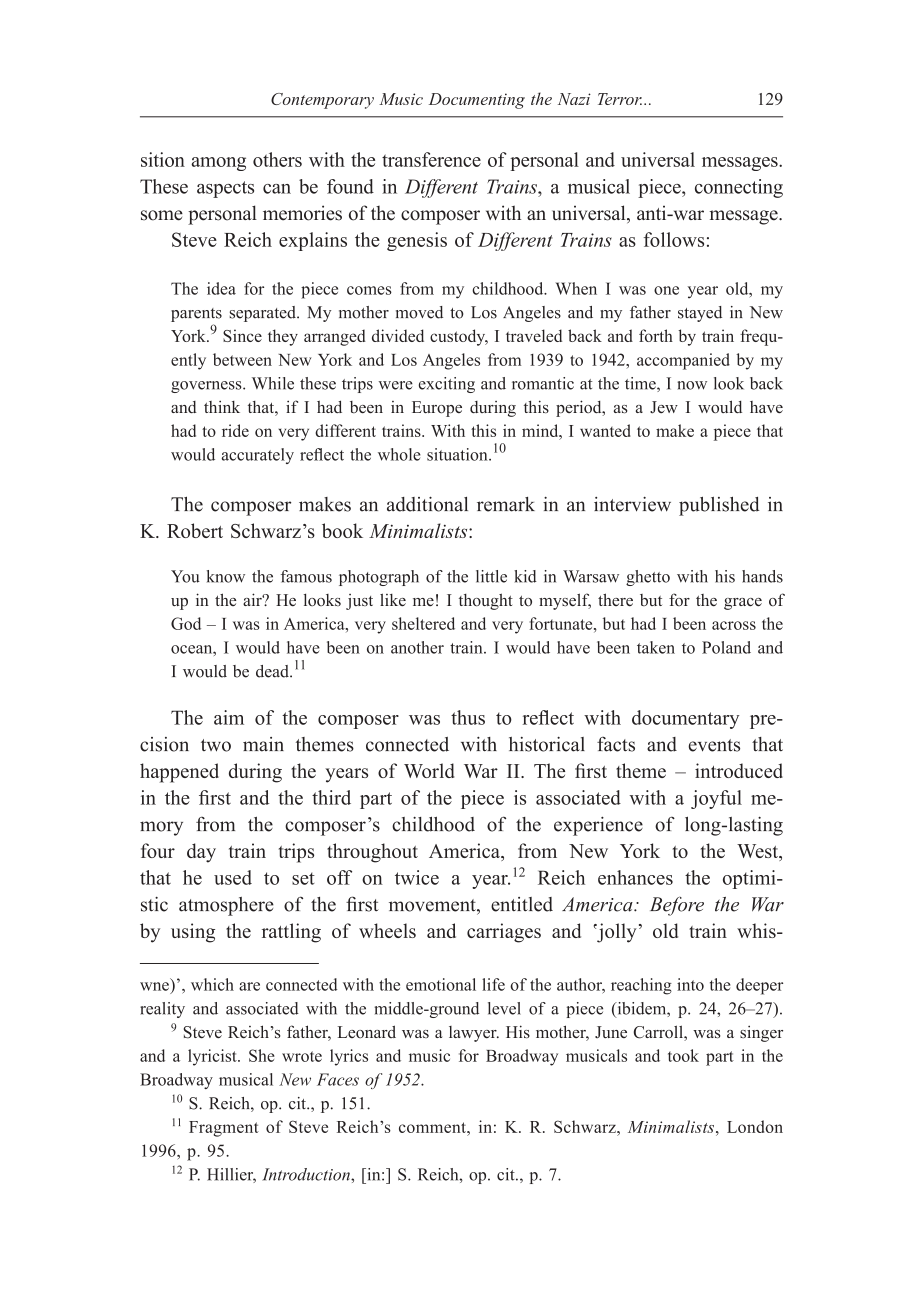 Image resolution: width=923 pixels, height=1316 pixels. Describe the element at coordinates (423, 623) in the screenshot. I see `sheltered` at that location.
